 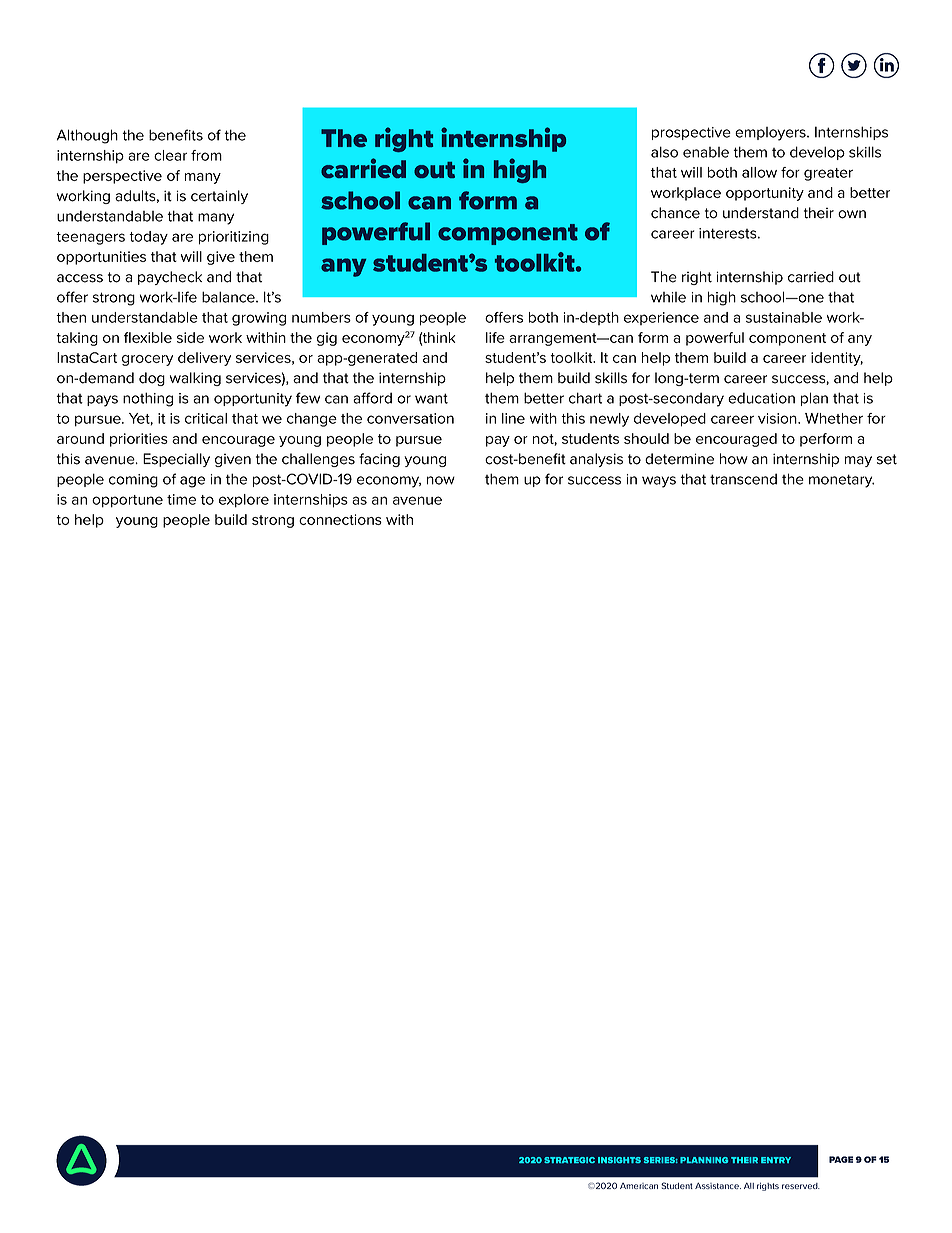 What do you see at coordinates (759, 172) in the image?
I see `allow` at bounding box center [759, 172].
